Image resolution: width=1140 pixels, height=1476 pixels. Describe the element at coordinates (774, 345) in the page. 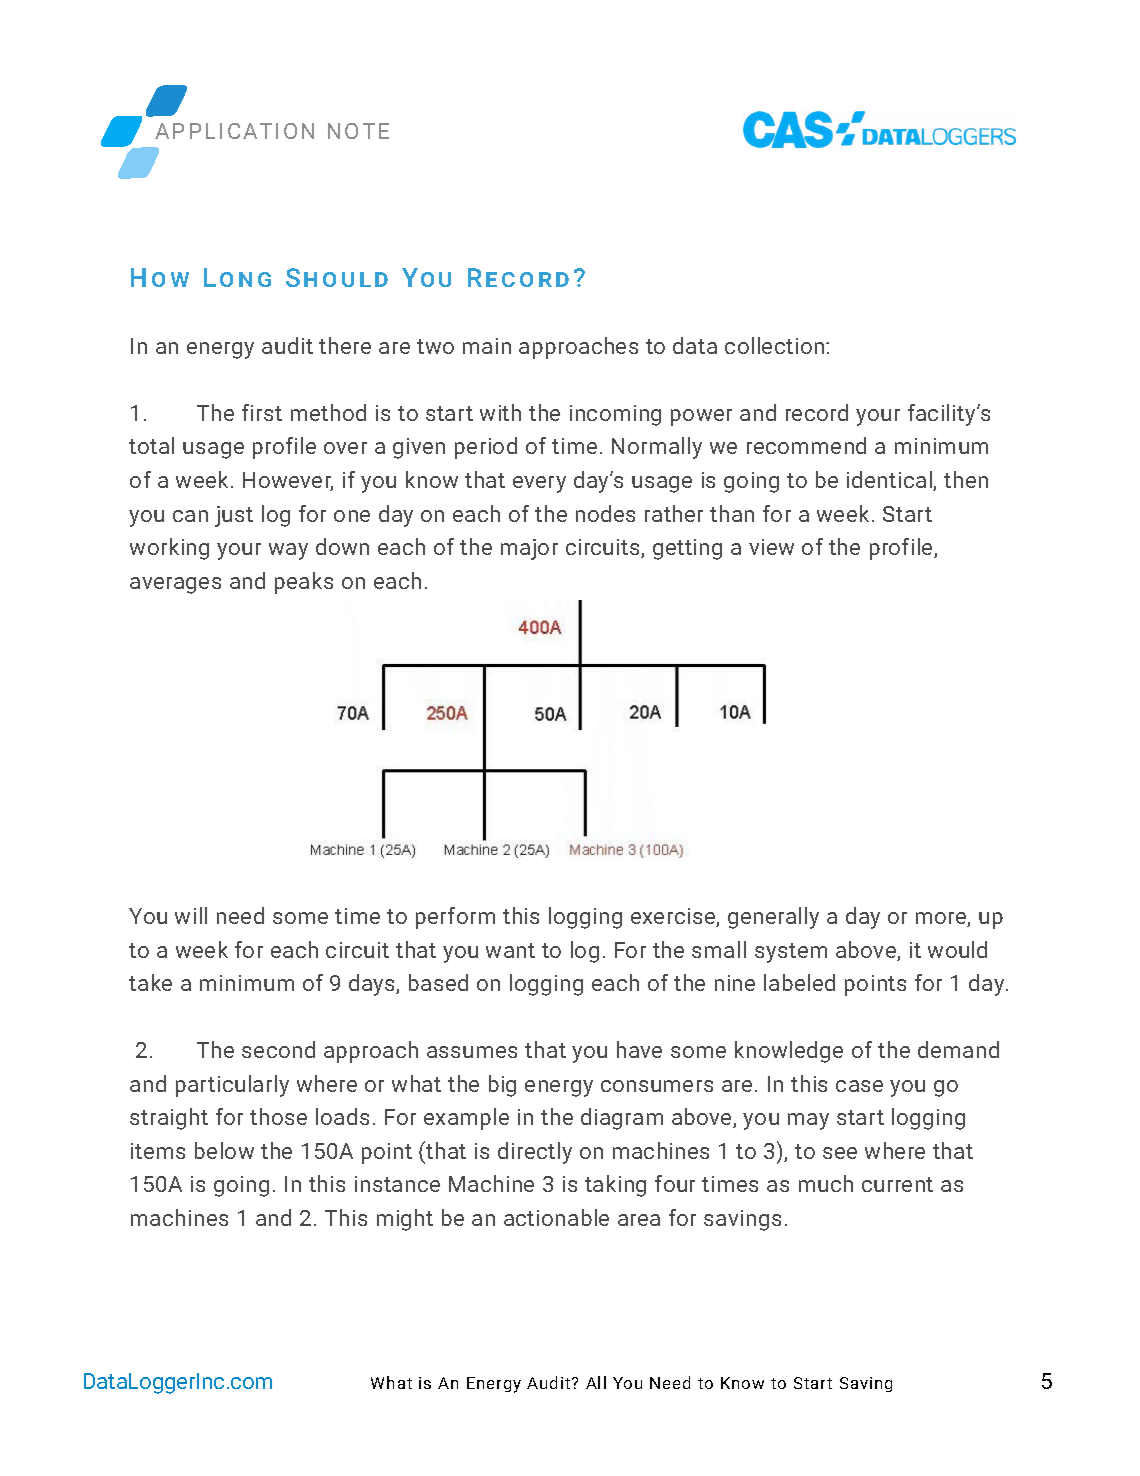

I see `collection` at that location.
